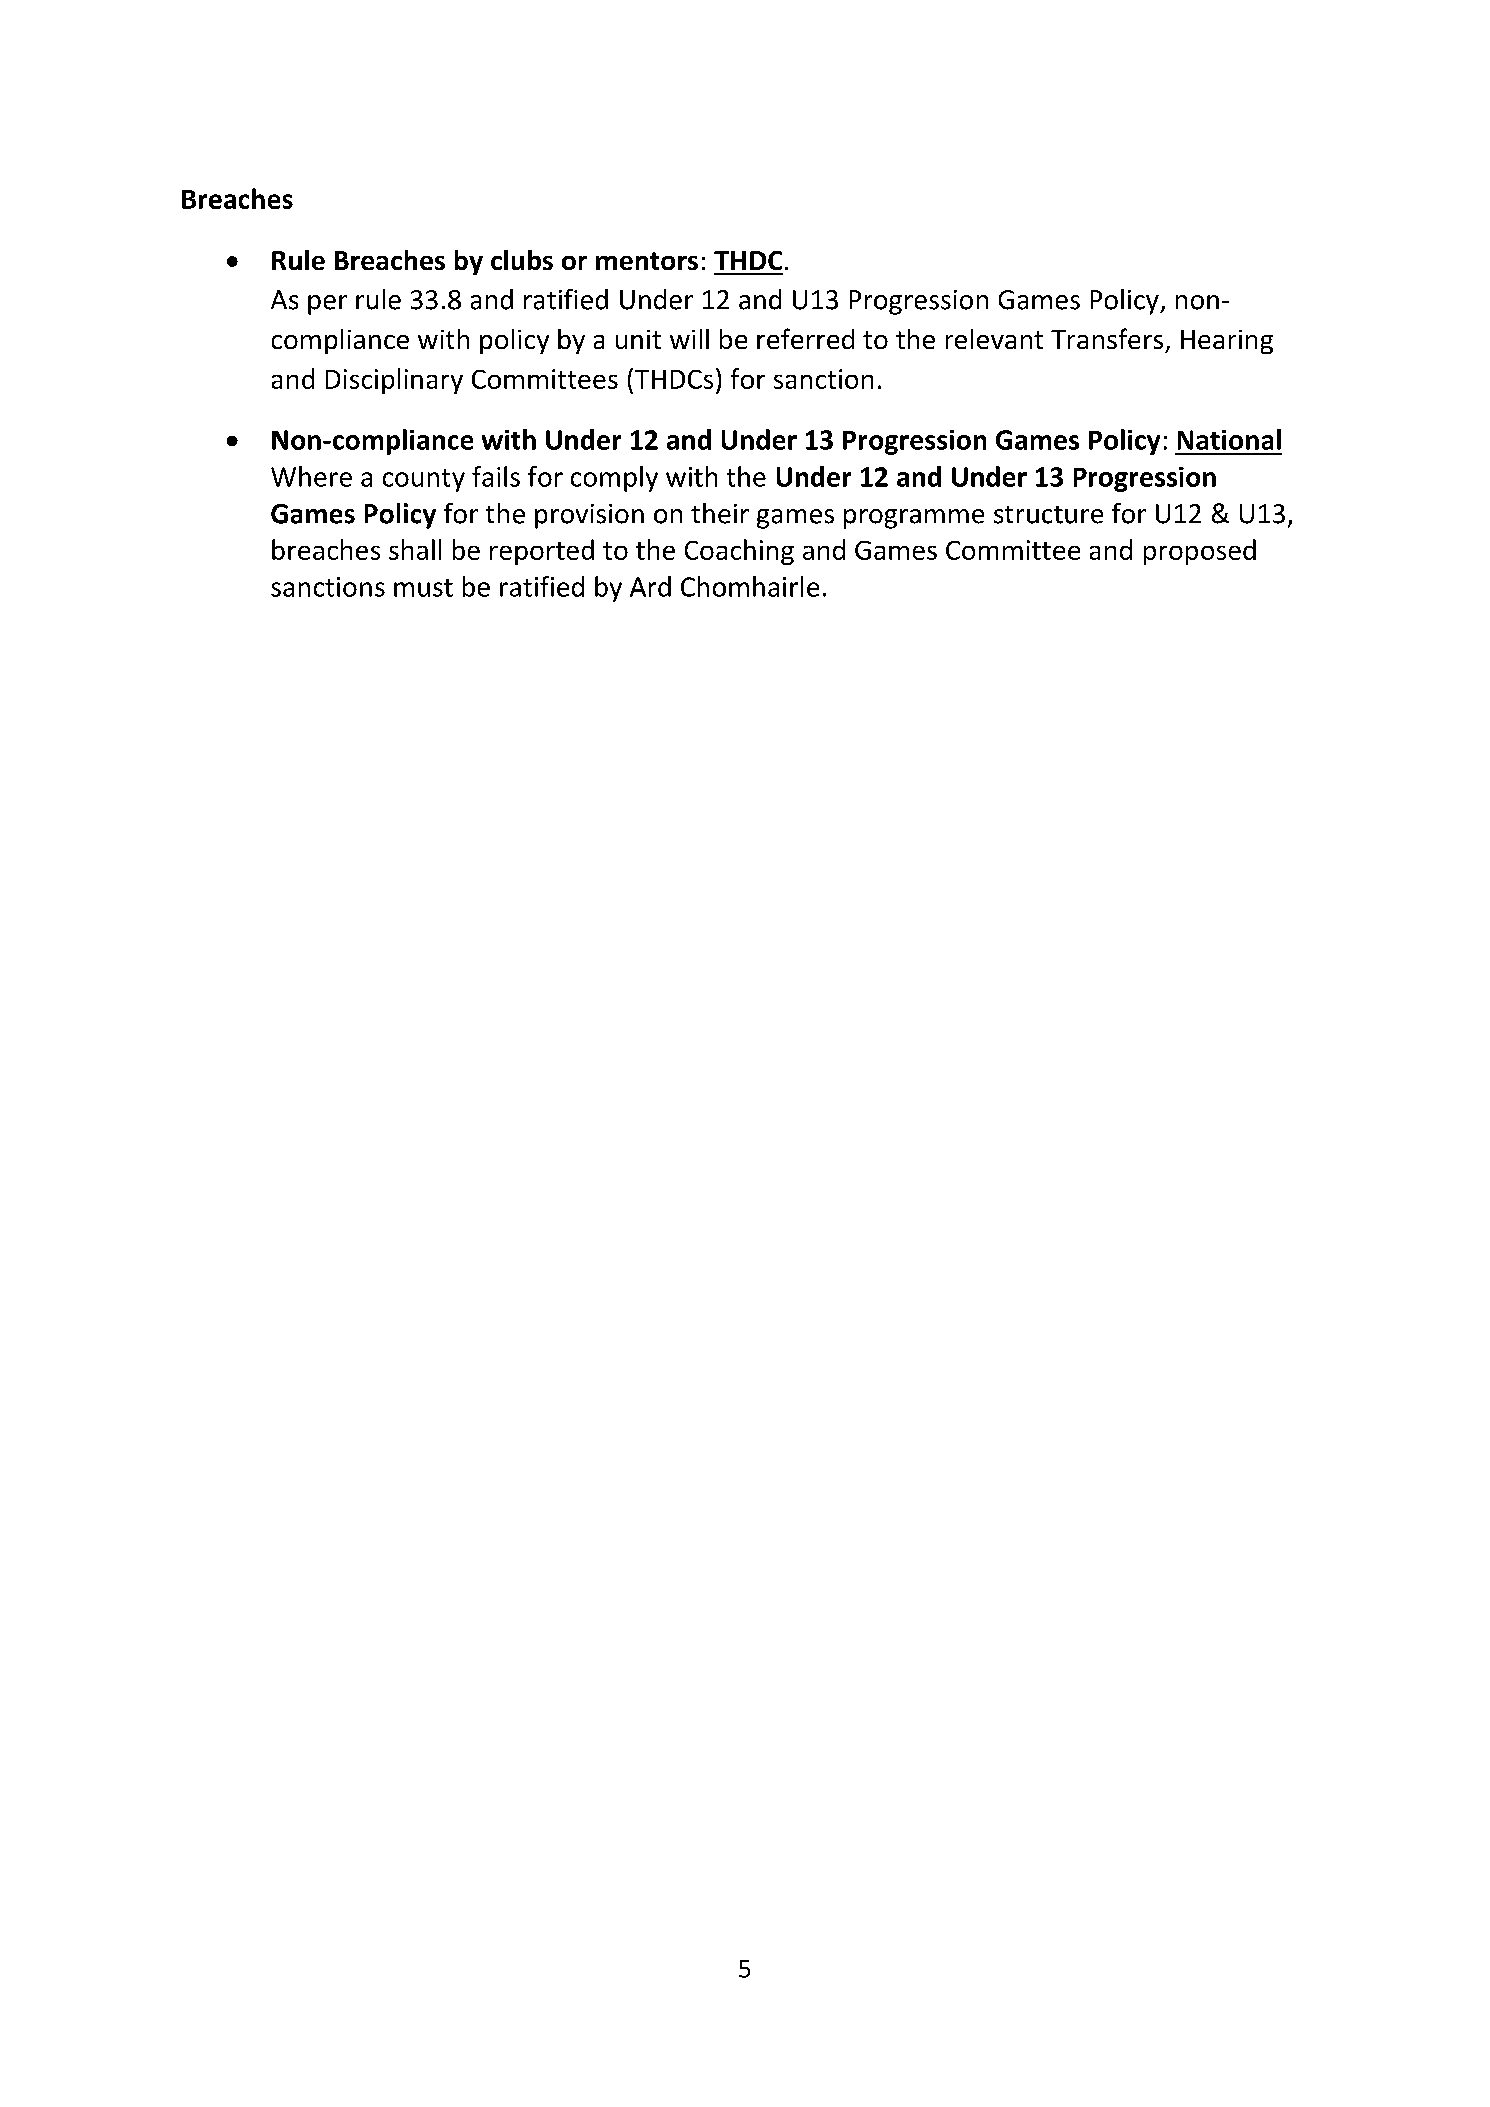 This image has width=1490, height=2107. Describe the element at coordinates (424, 480) in the image. I see `county` at that location.
